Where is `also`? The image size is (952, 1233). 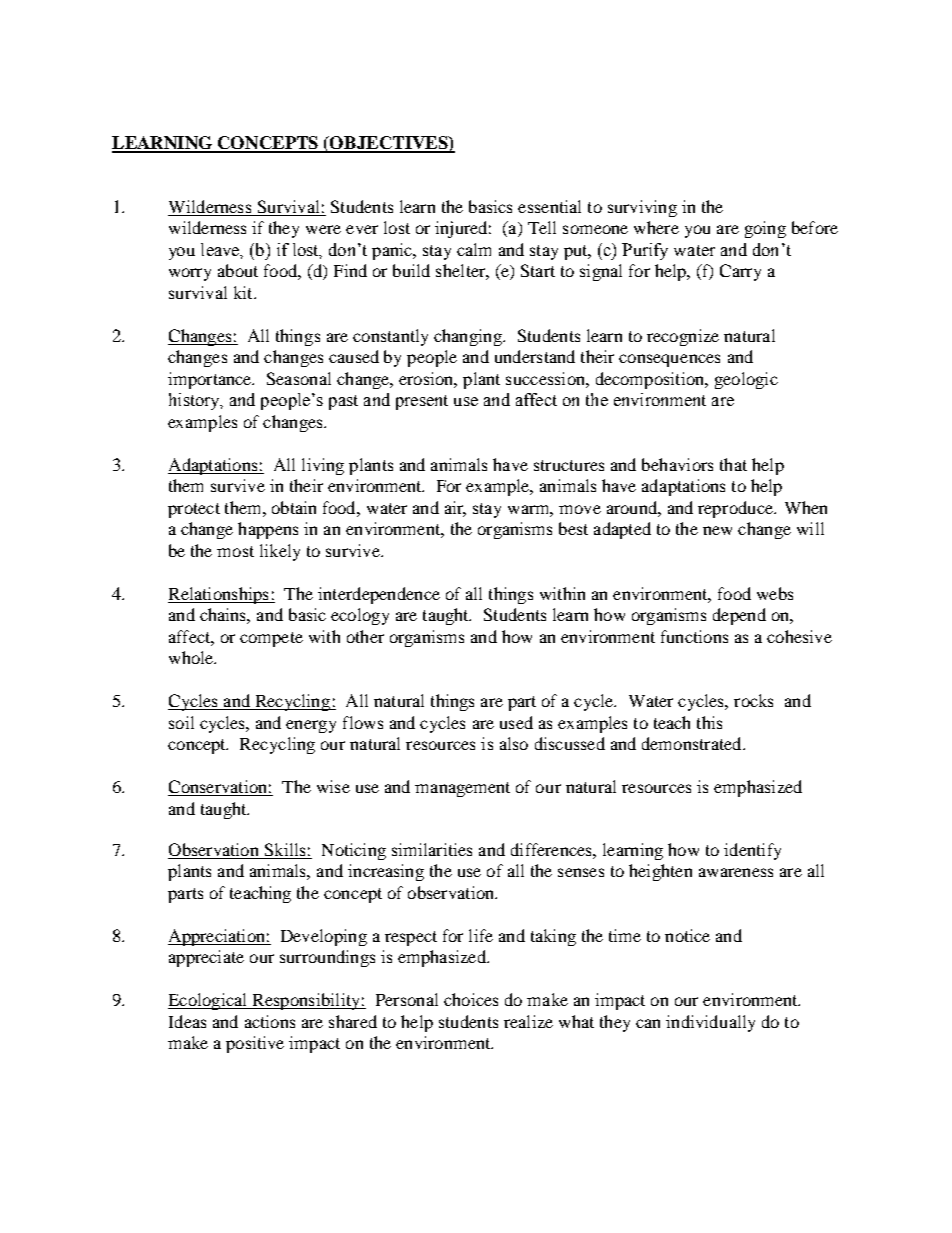 also is located at coordinates (514, 743).
